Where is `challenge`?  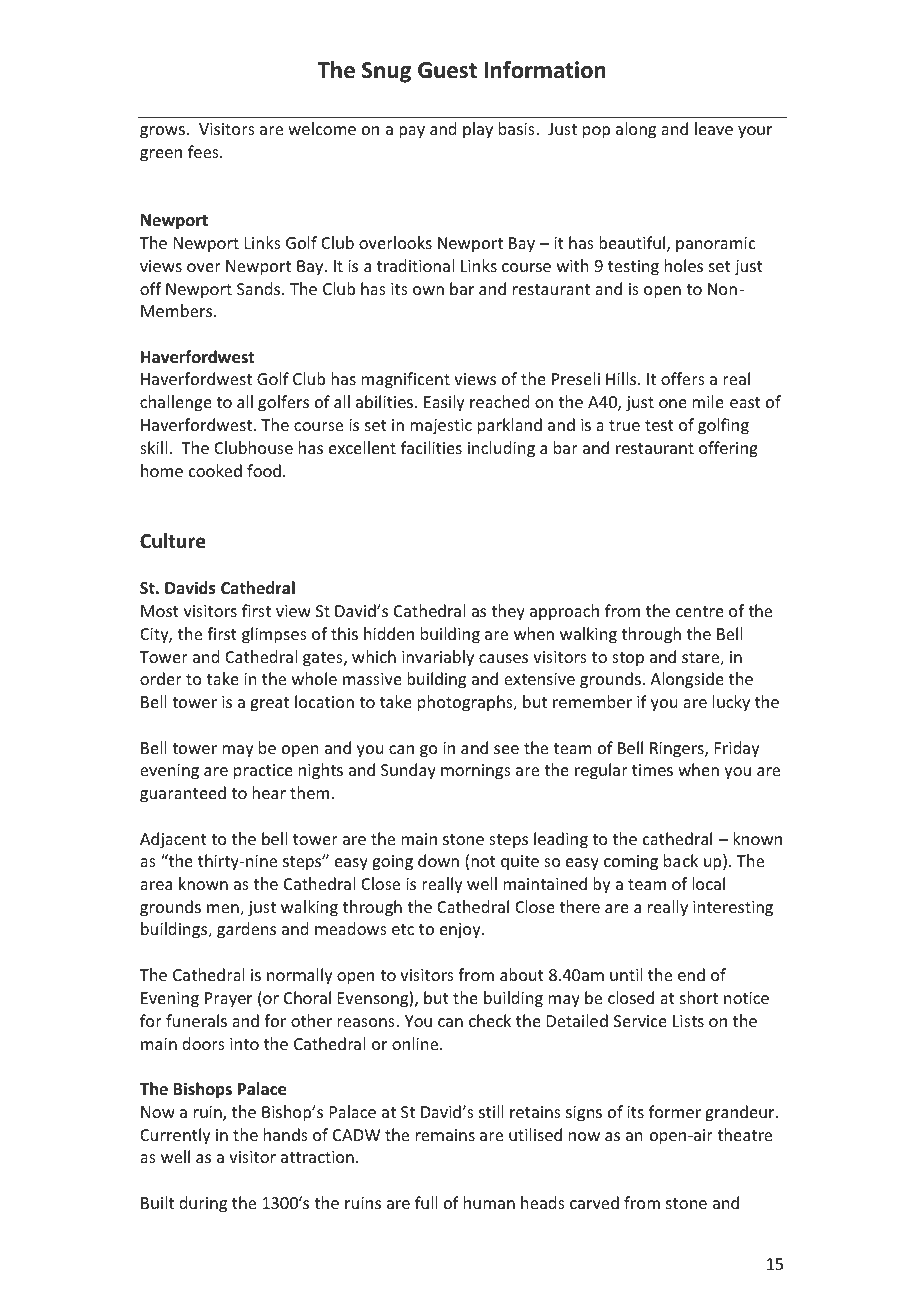 challenge is located at coordinates (176, 403).
